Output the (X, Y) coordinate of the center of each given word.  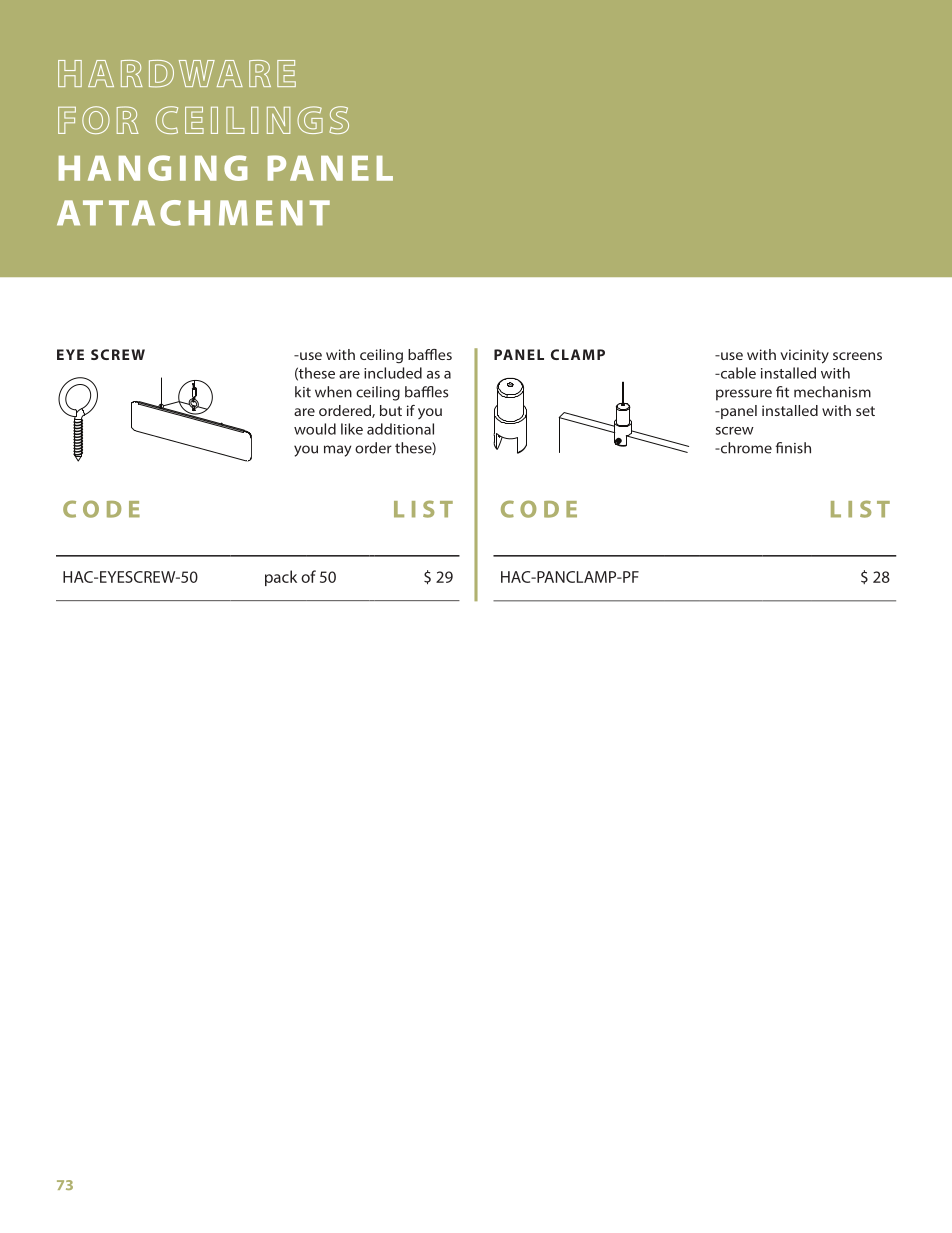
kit (303, 392)
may (337, 451)
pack (281, 578)
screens (857, 356)
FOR (98, 120)
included (393, 373)
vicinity (804, 356)
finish (793, 448)
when (333, 392)
